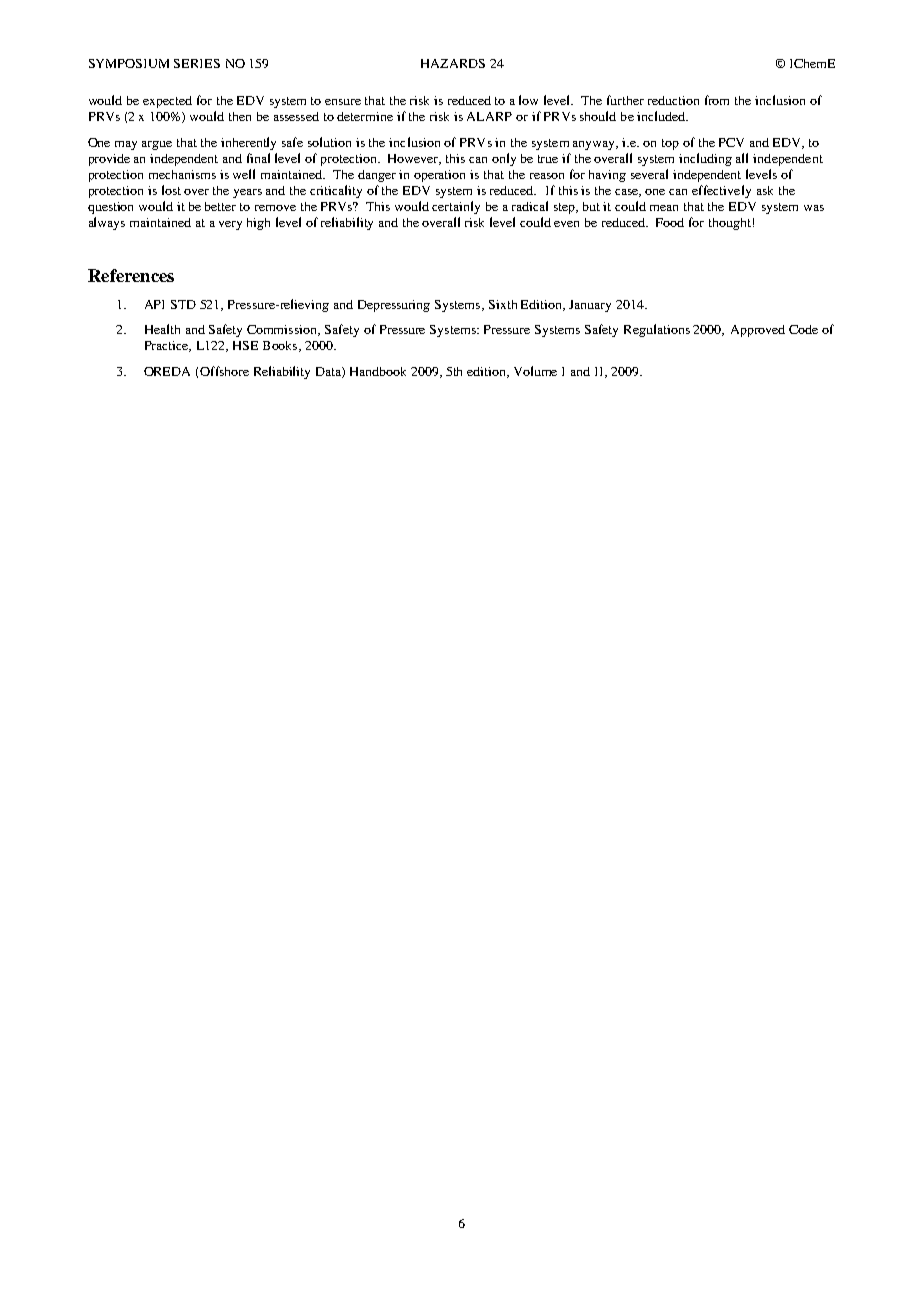 The image size is (924, 1308). Describe the element at coordinates (157, 145) in the page. I see `argue` at that location.
